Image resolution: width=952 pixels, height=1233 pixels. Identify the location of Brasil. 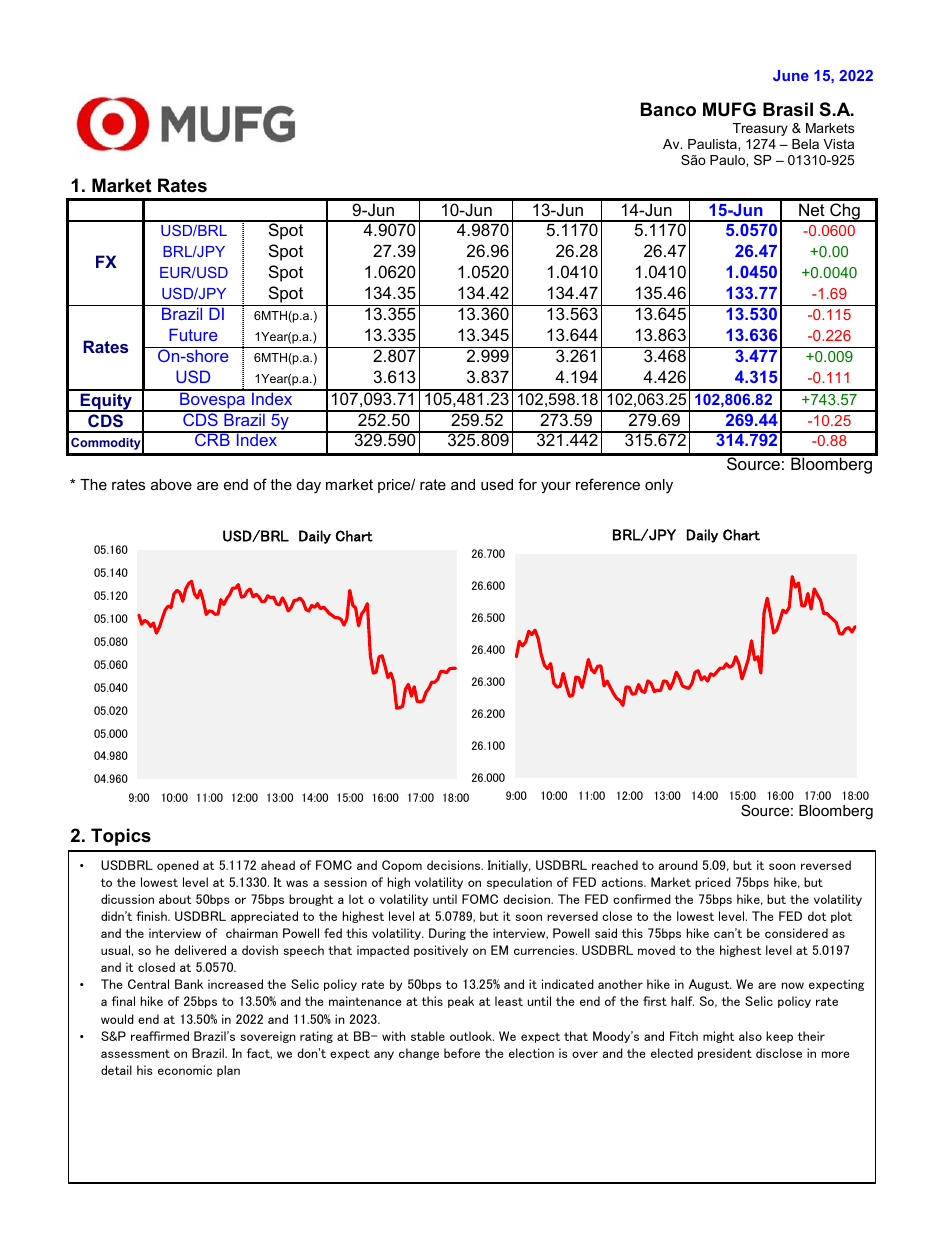
(788, 109).
